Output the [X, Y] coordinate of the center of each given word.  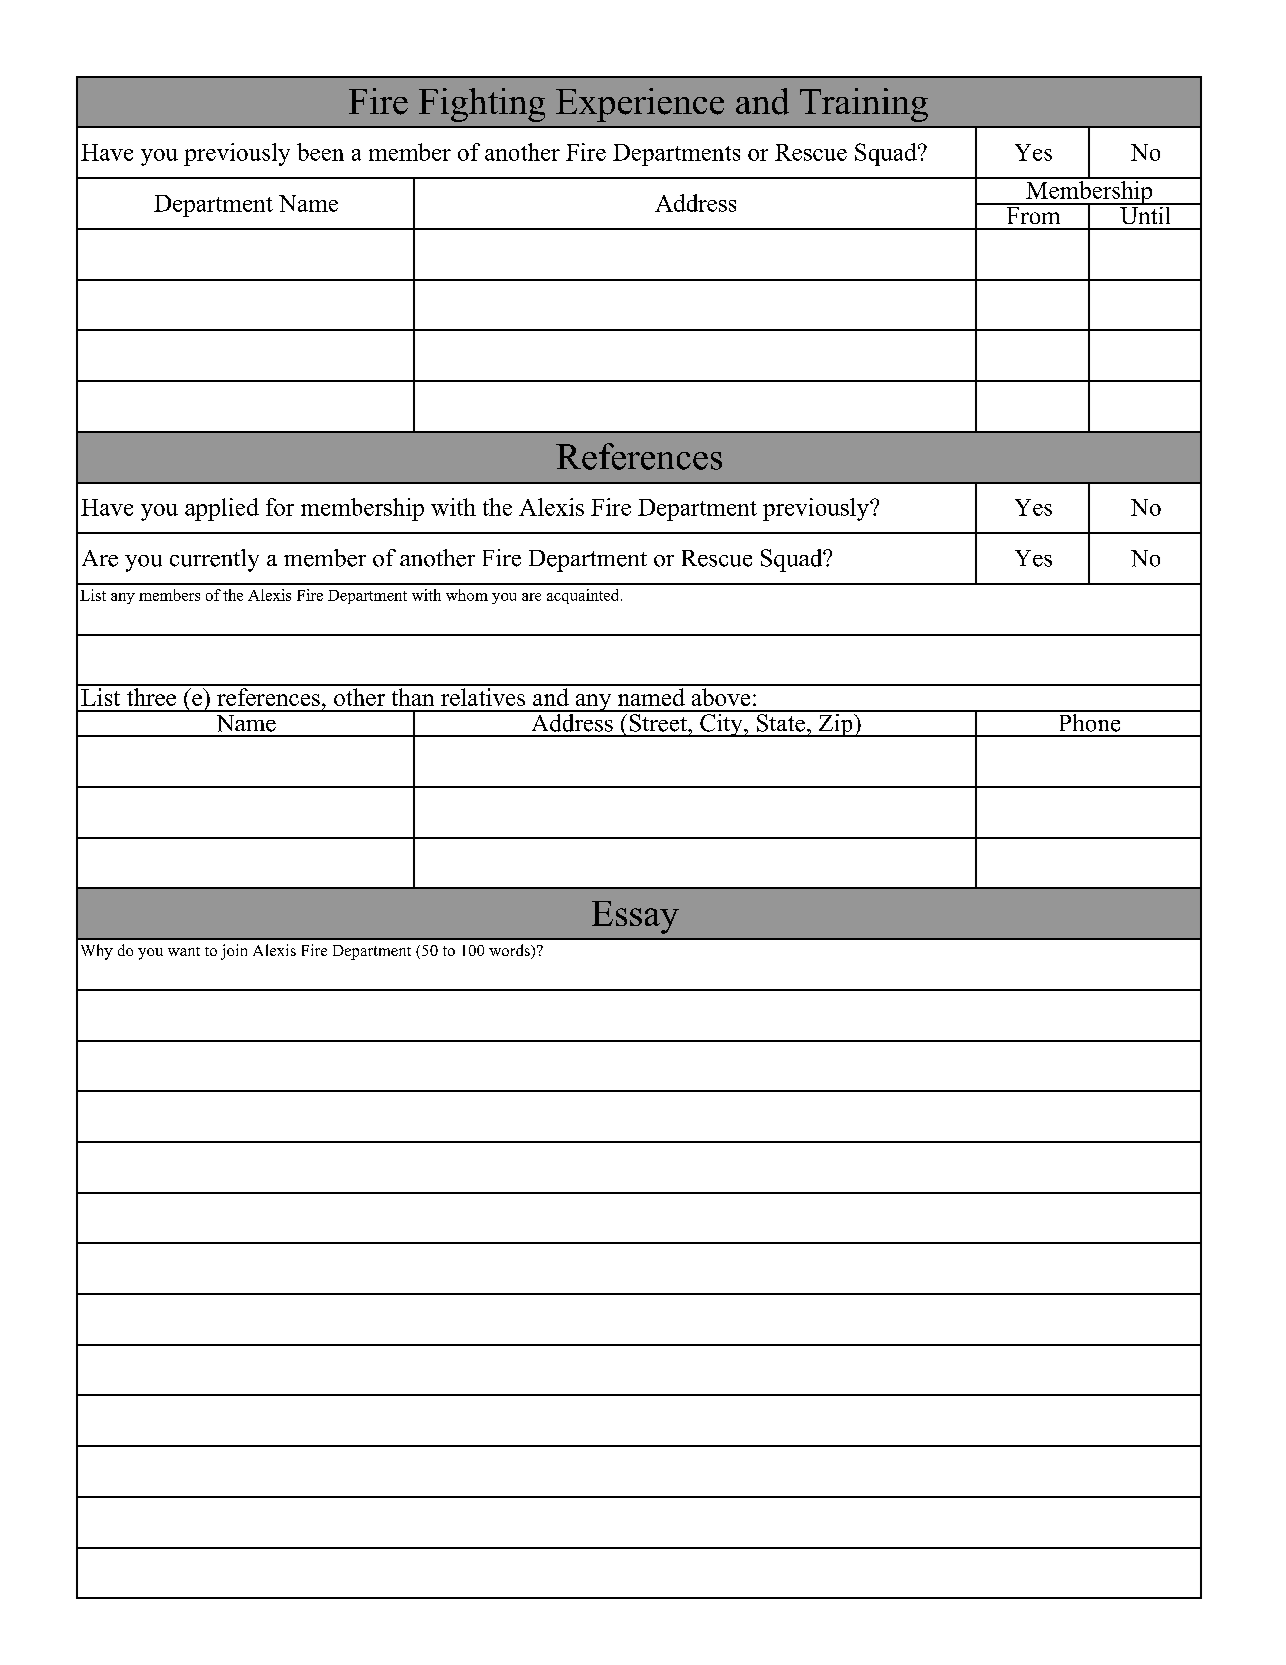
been [320, 152]
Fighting [482, 105]
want [184, 951]
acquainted [584, 596]
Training [864, 105]
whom [467, 595]
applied [222, 509]
